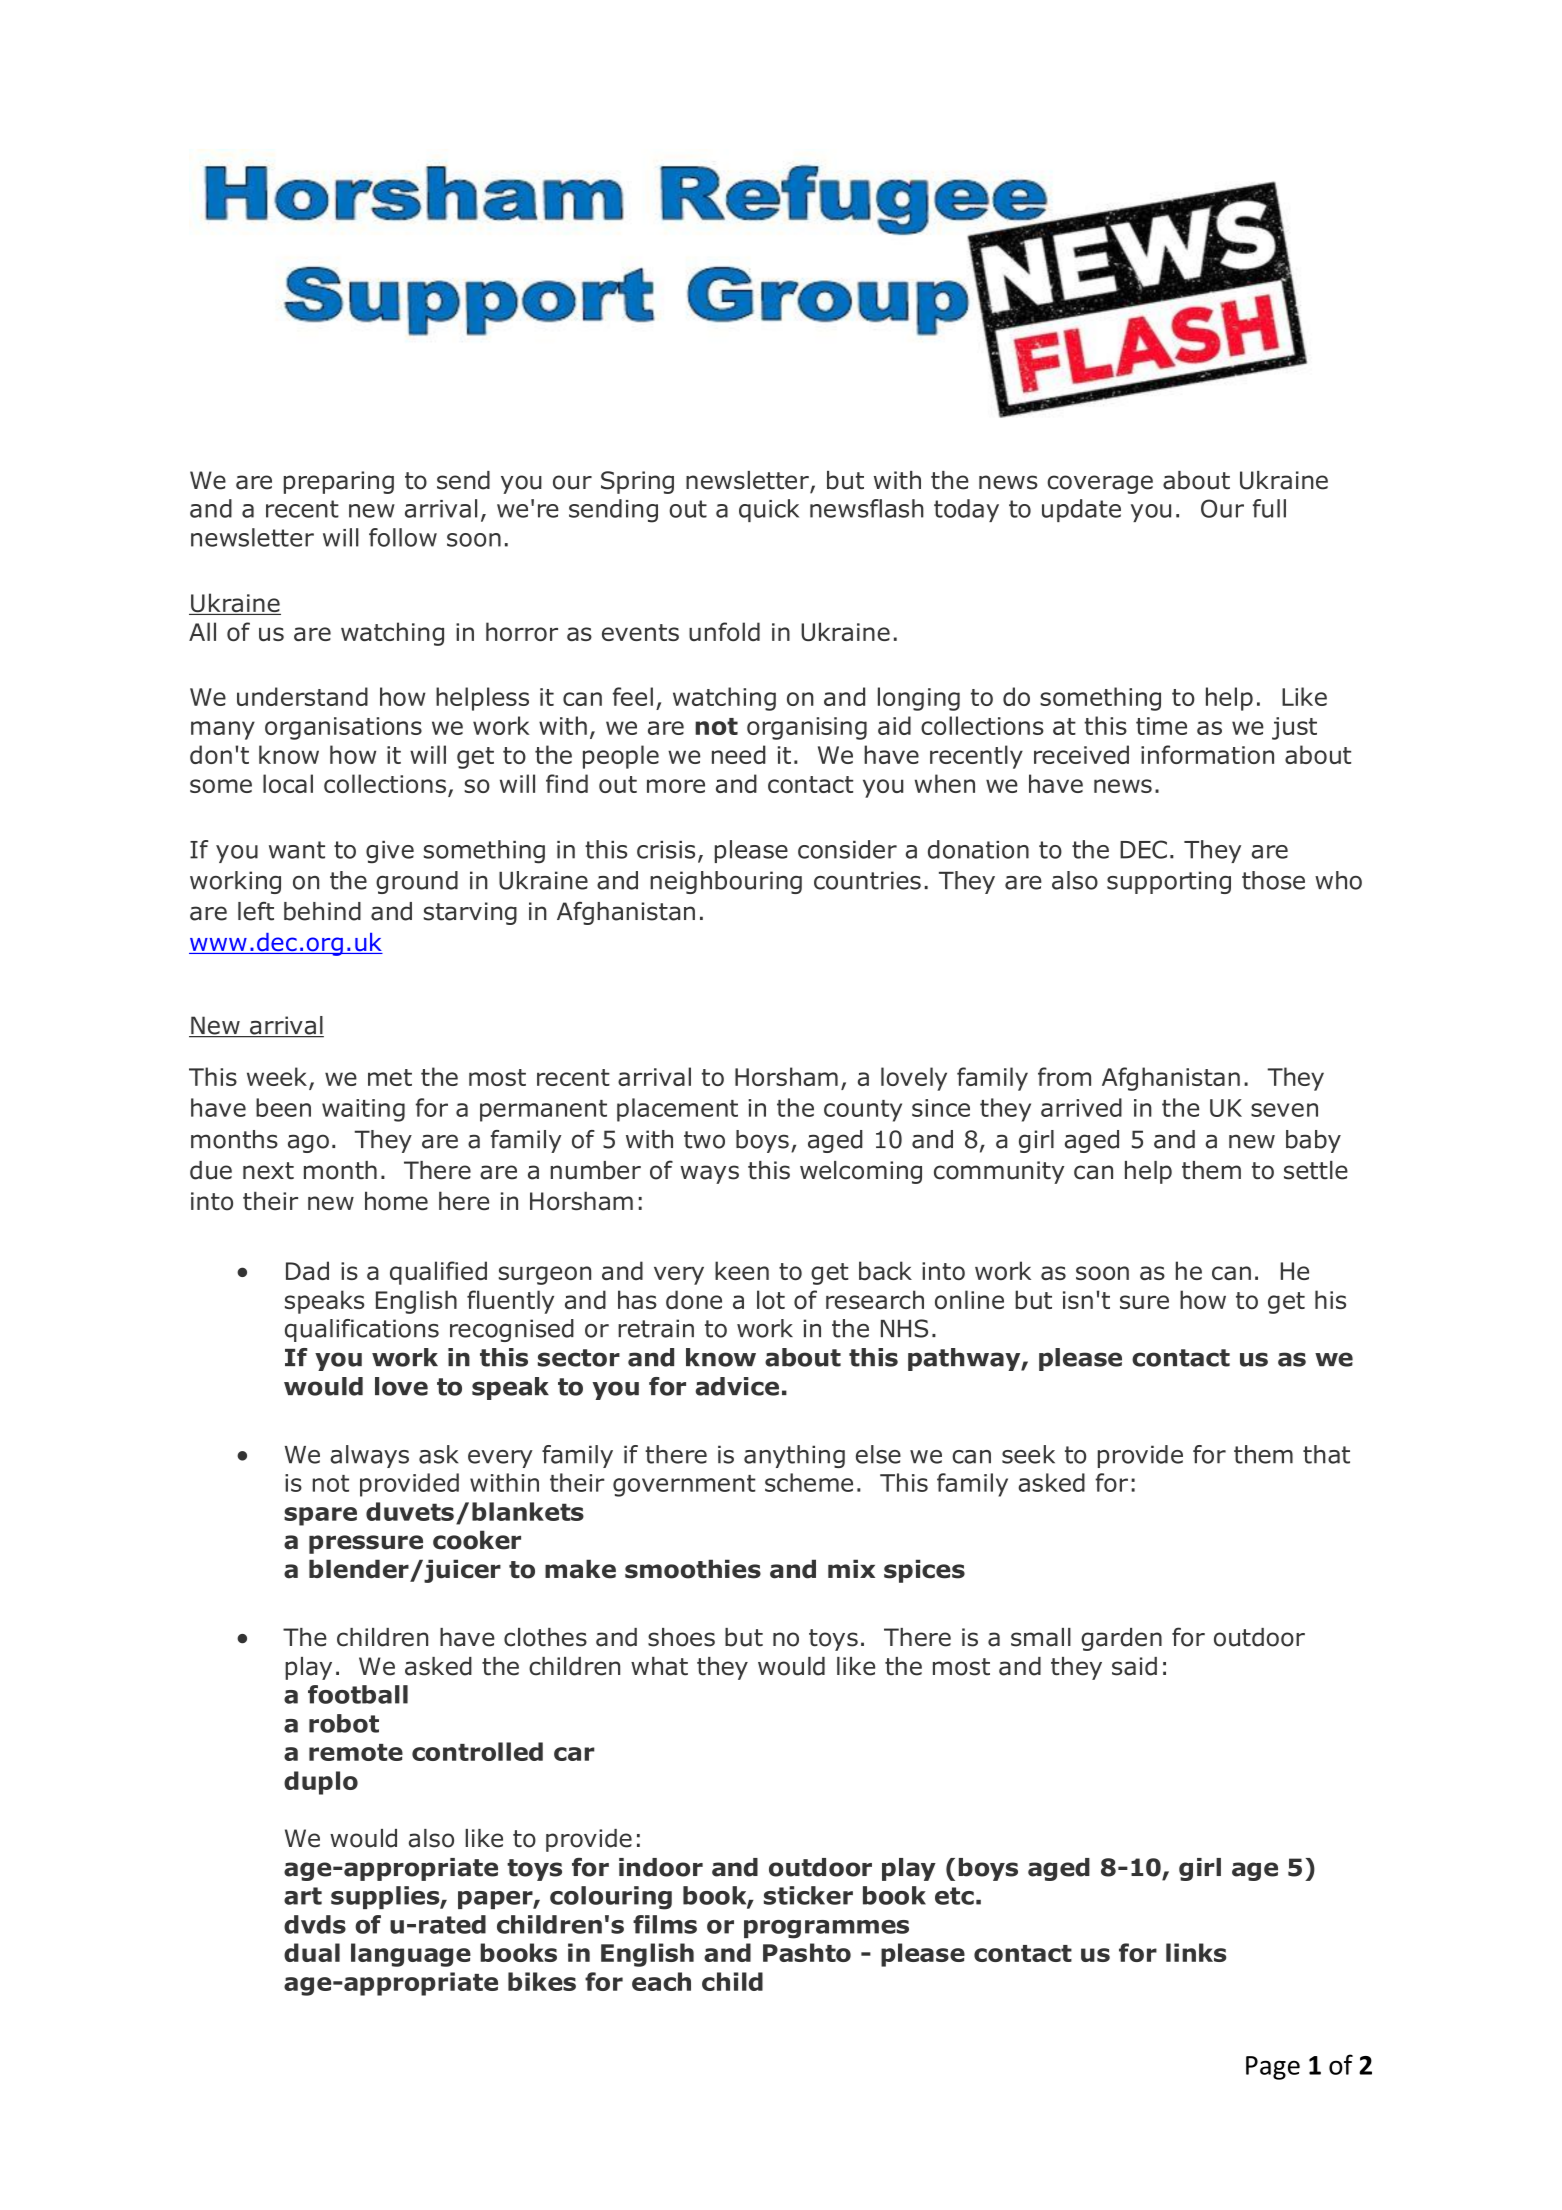  Describe the element at coordinates (403, 537) in the document. I see `follow` at that location.
